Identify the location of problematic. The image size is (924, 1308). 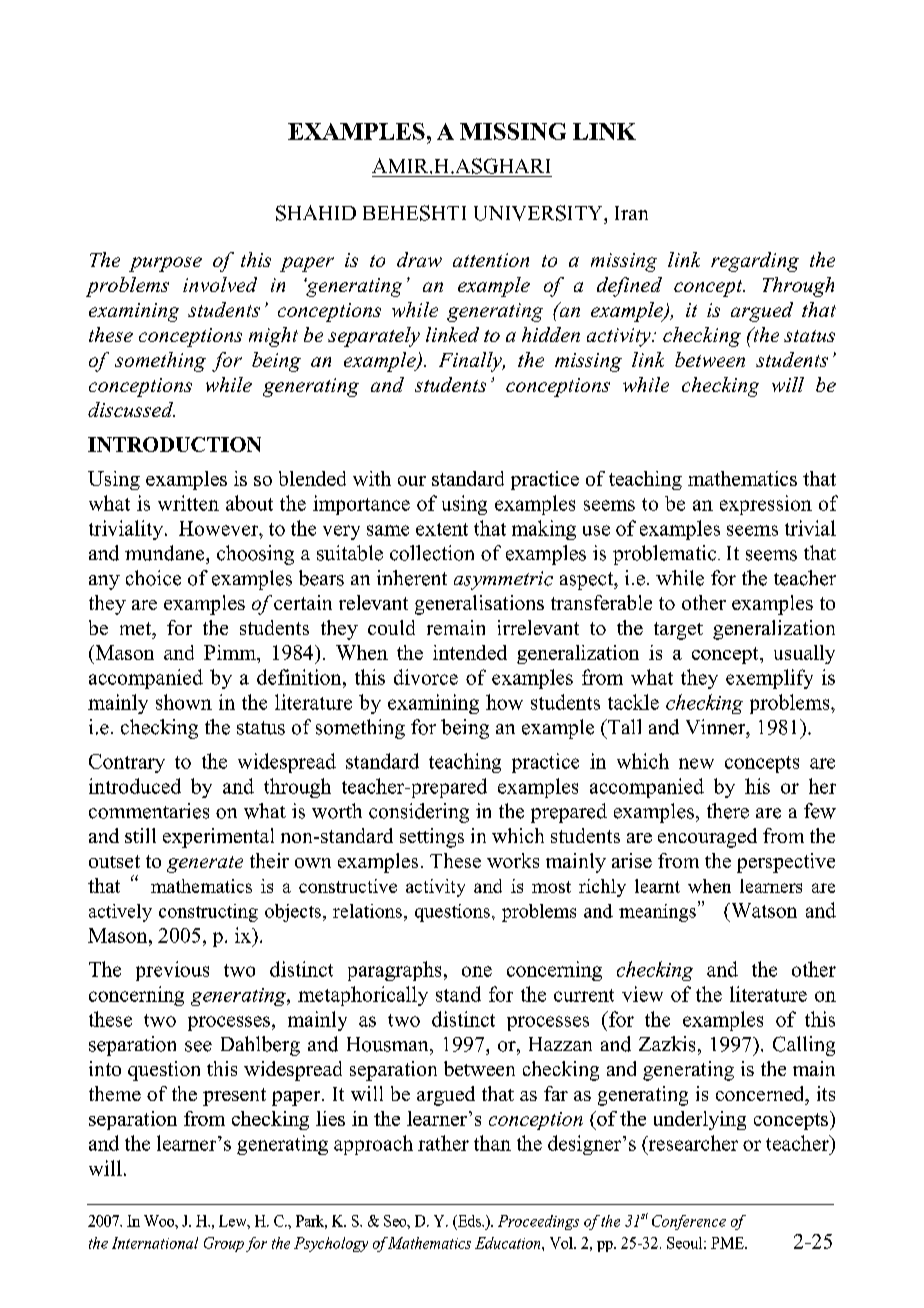
(666, 555).
